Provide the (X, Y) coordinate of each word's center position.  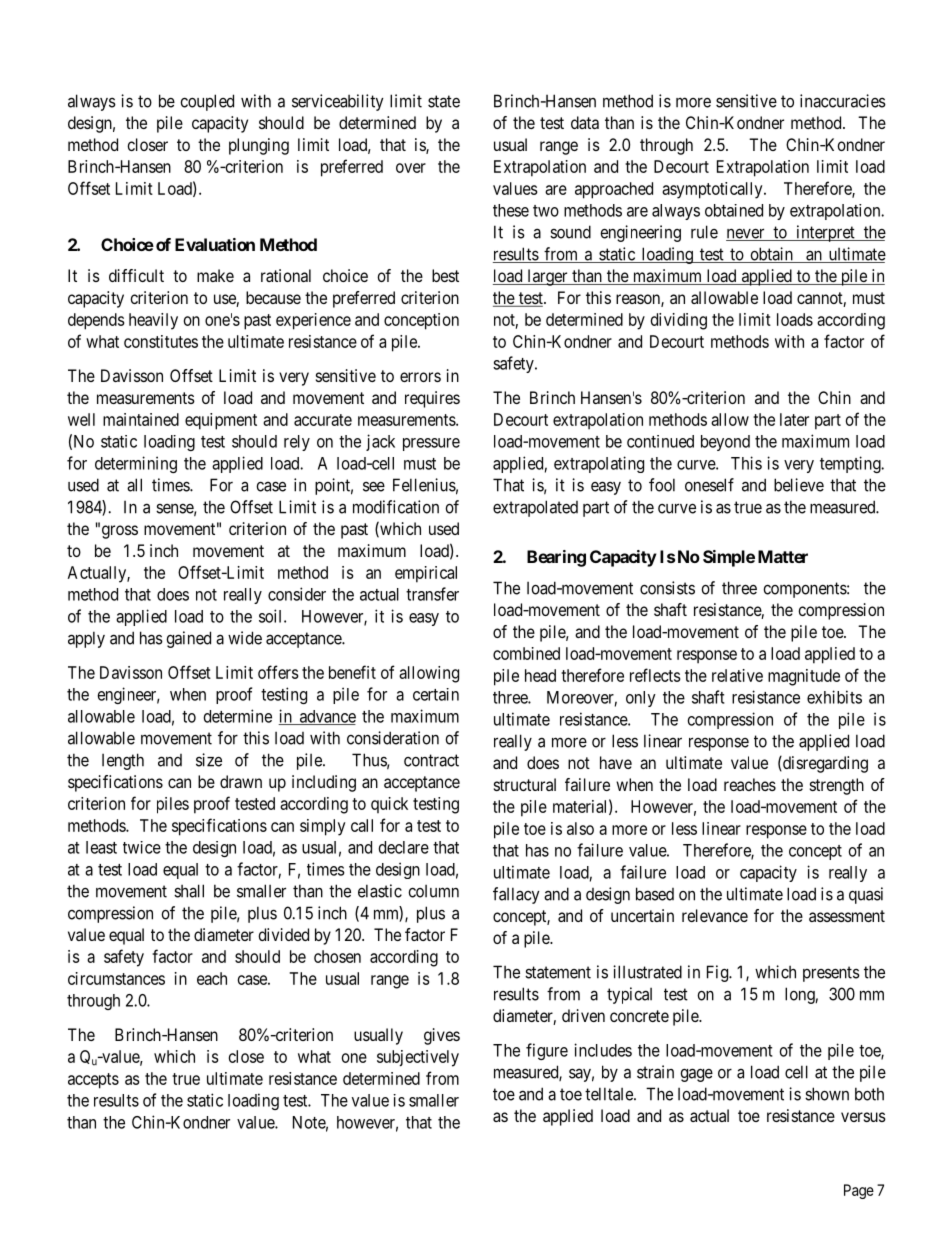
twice (142, 847)
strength (837, 786)
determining (136, 464)
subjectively (418, 1058)
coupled (207, 102)
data (585, 122)
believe (799, 485)
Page (859, 1191)
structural (525, 784)
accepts (93, 1081)
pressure (431, 444)
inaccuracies (843, 101)
